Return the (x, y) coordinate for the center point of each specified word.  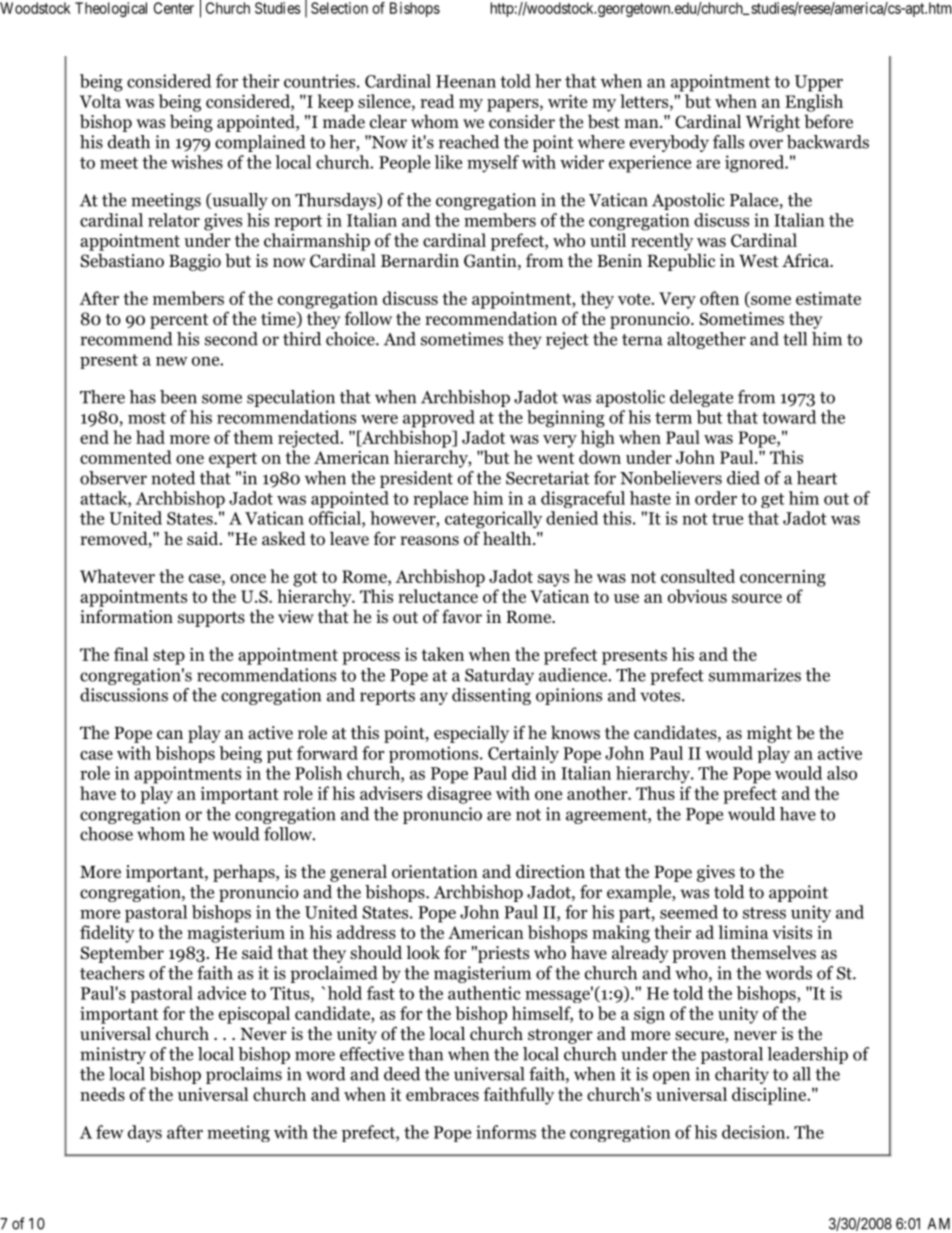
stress (764, 913)
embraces (442, 1094)
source (757, 598)
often (719, 298)
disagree (459, 795)
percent (179, 321)
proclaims (244, 1075)
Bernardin (420, 260)
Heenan (466, 81)
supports (211, 619)
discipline (770, 1096)
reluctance (438, 596)
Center (174, 8)
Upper (819, 83)
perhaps (245, 873)
